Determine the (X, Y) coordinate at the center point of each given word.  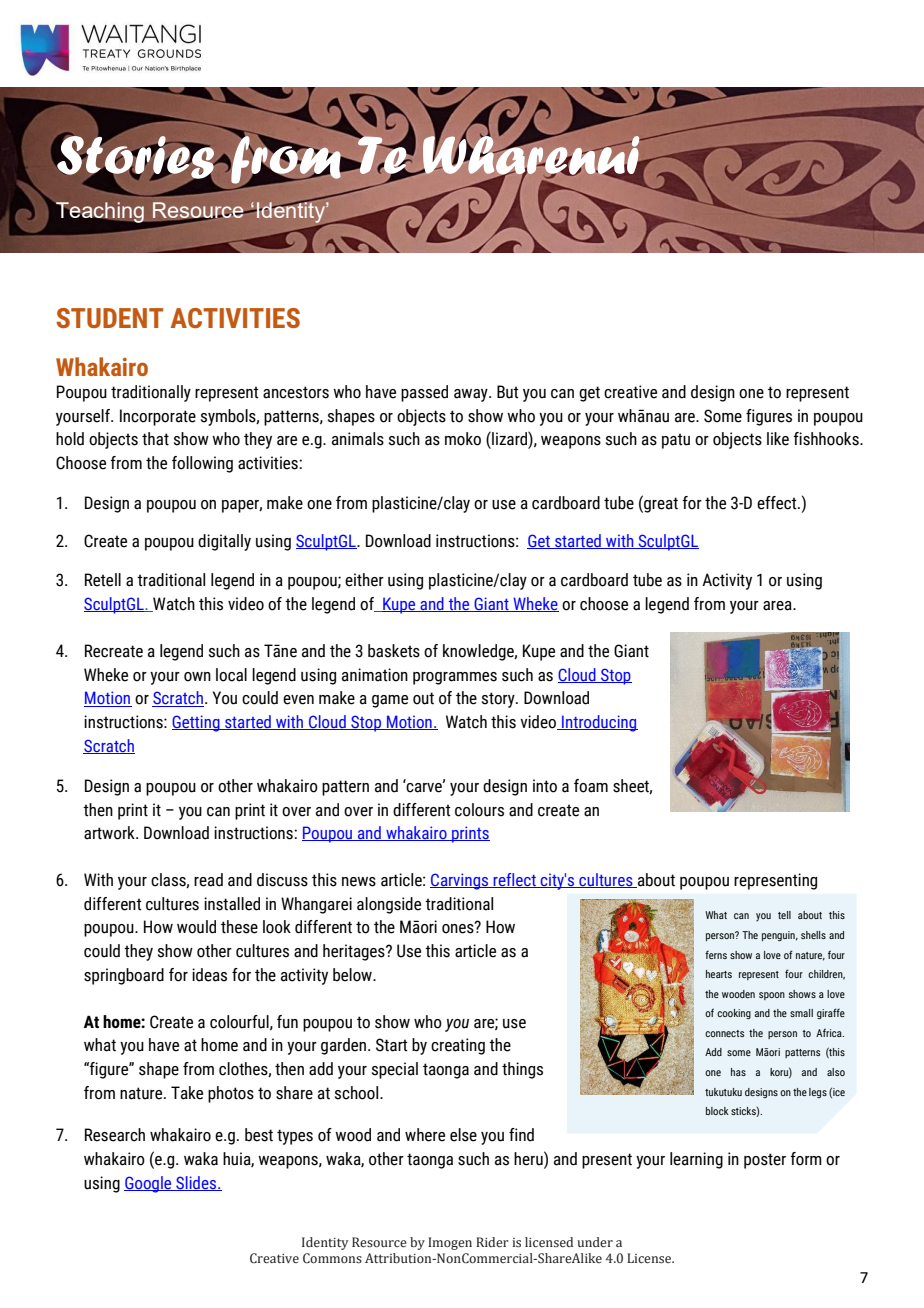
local (231, 675)
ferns (716, 955)
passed (424, 393)
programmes (455, 678)
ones (459, 928)
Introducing (599, 723)
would (196, 927)
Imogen (450, 1243)
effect (778, 503)
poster (765, 1161)
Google (149, 1184)
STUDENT (109, 318)
